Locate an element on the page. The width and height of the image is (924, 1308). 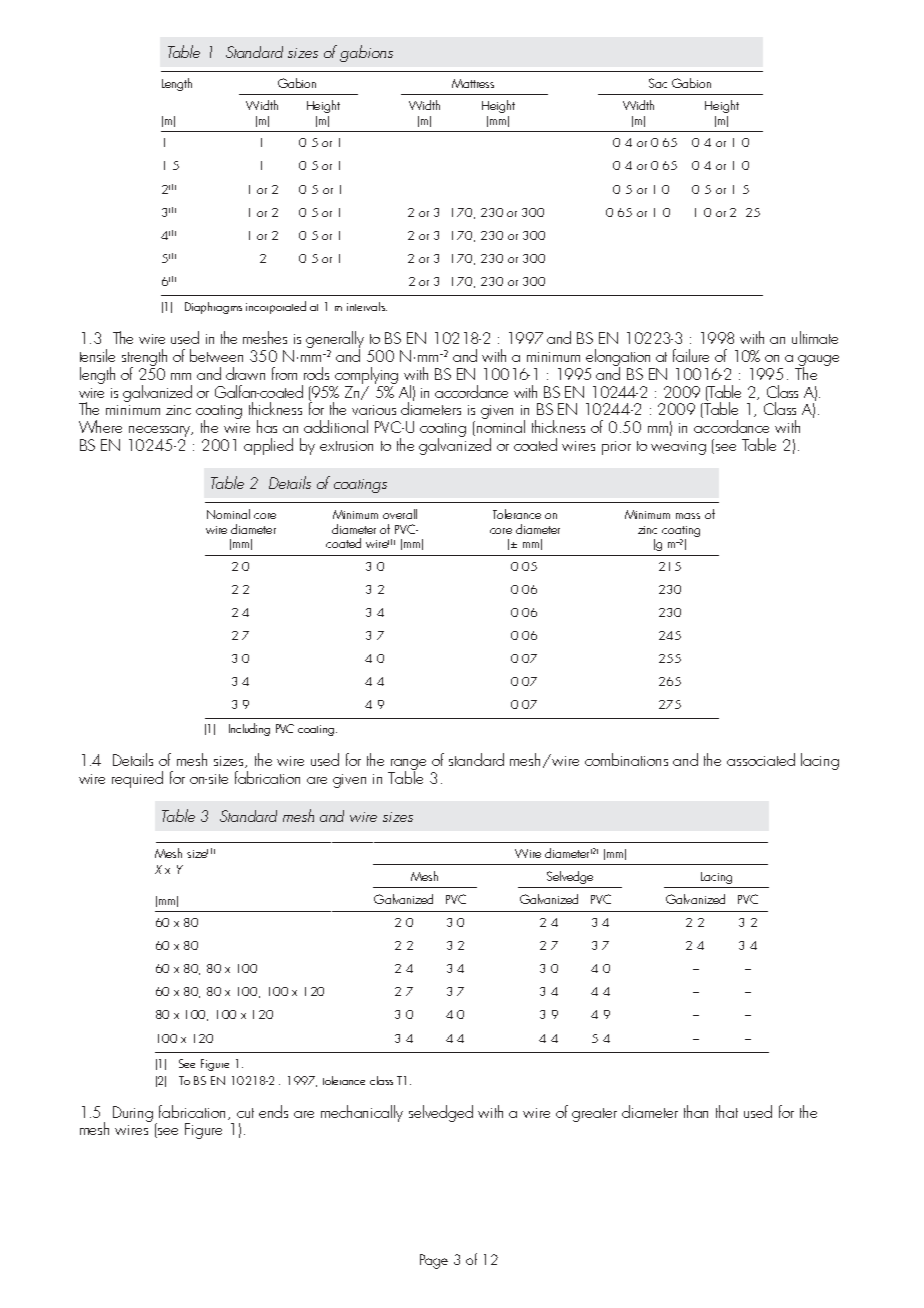
Page is located at coordinates (434, 1261).
